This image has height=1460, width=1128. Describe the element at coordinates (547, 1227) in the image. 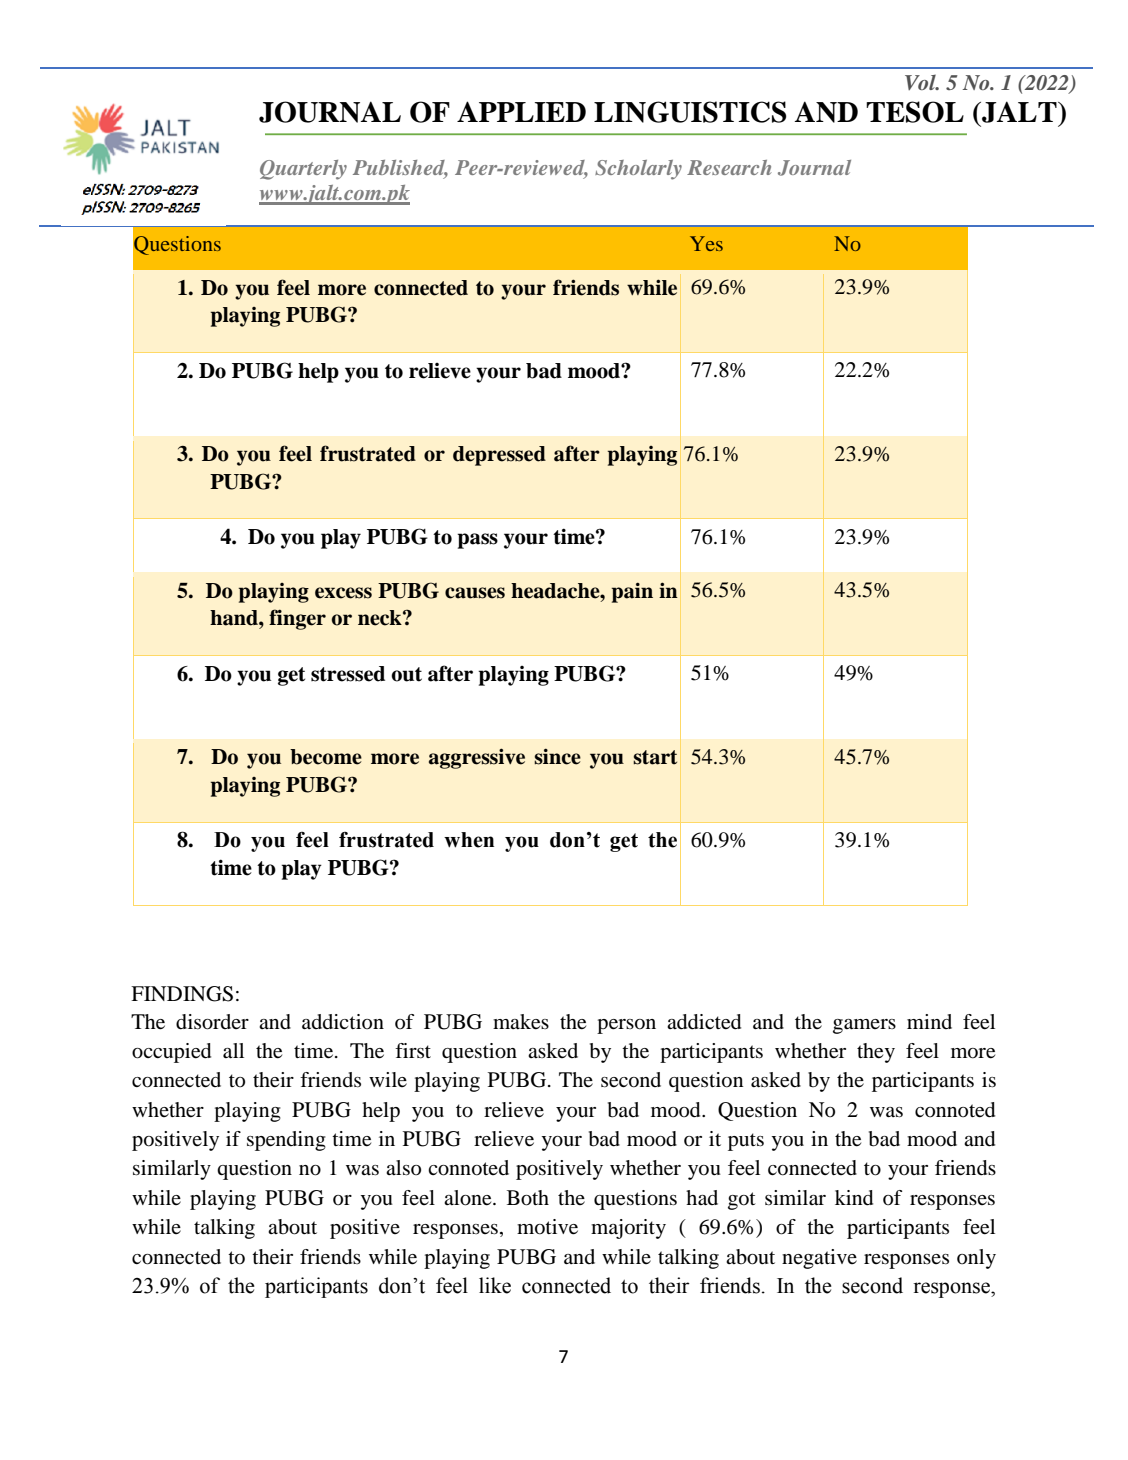

I see `motive` at that location.
